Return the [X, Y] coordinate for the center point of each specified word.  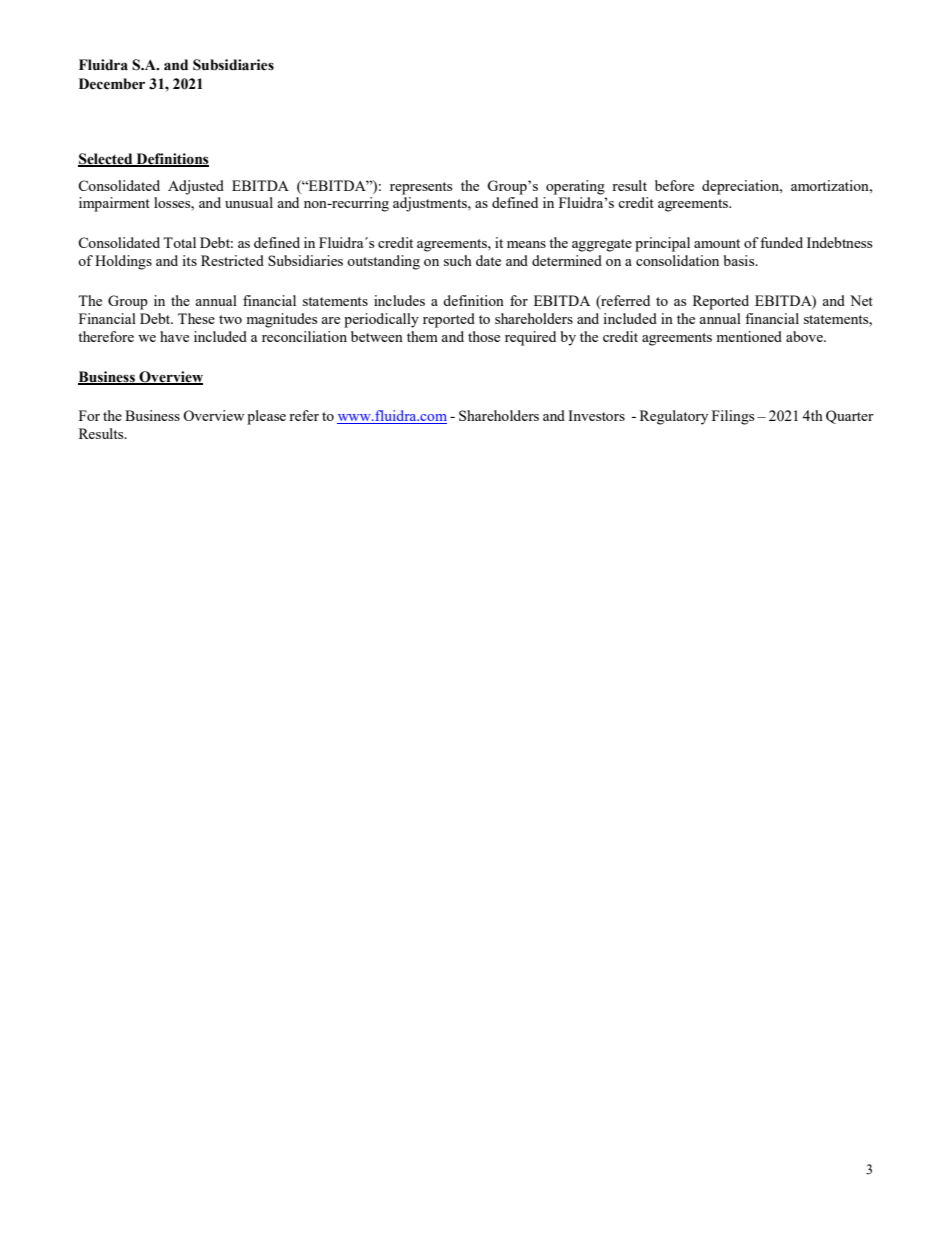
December [112, 84]
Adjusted [196, 187]
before [674, 185]
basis [740, 260]
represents [421, 188]
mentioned [749, 336]
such [458, 260]
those [484, 336]
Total [179, 242]
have [174, 336]
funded [781, 242]
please [266, 417]
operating [575, 187]
